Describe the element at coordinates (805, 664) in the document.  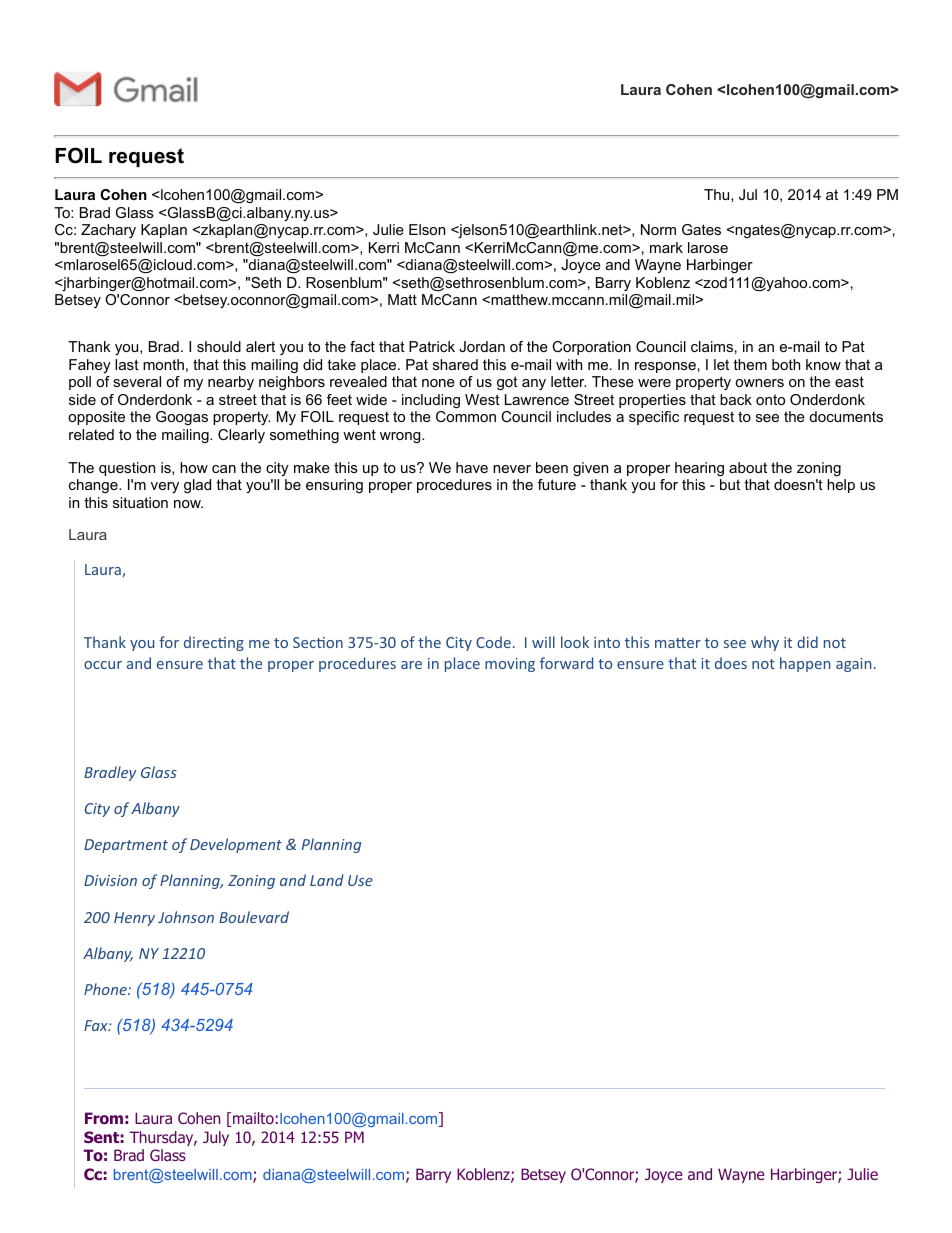
I see `happen` at that location.
